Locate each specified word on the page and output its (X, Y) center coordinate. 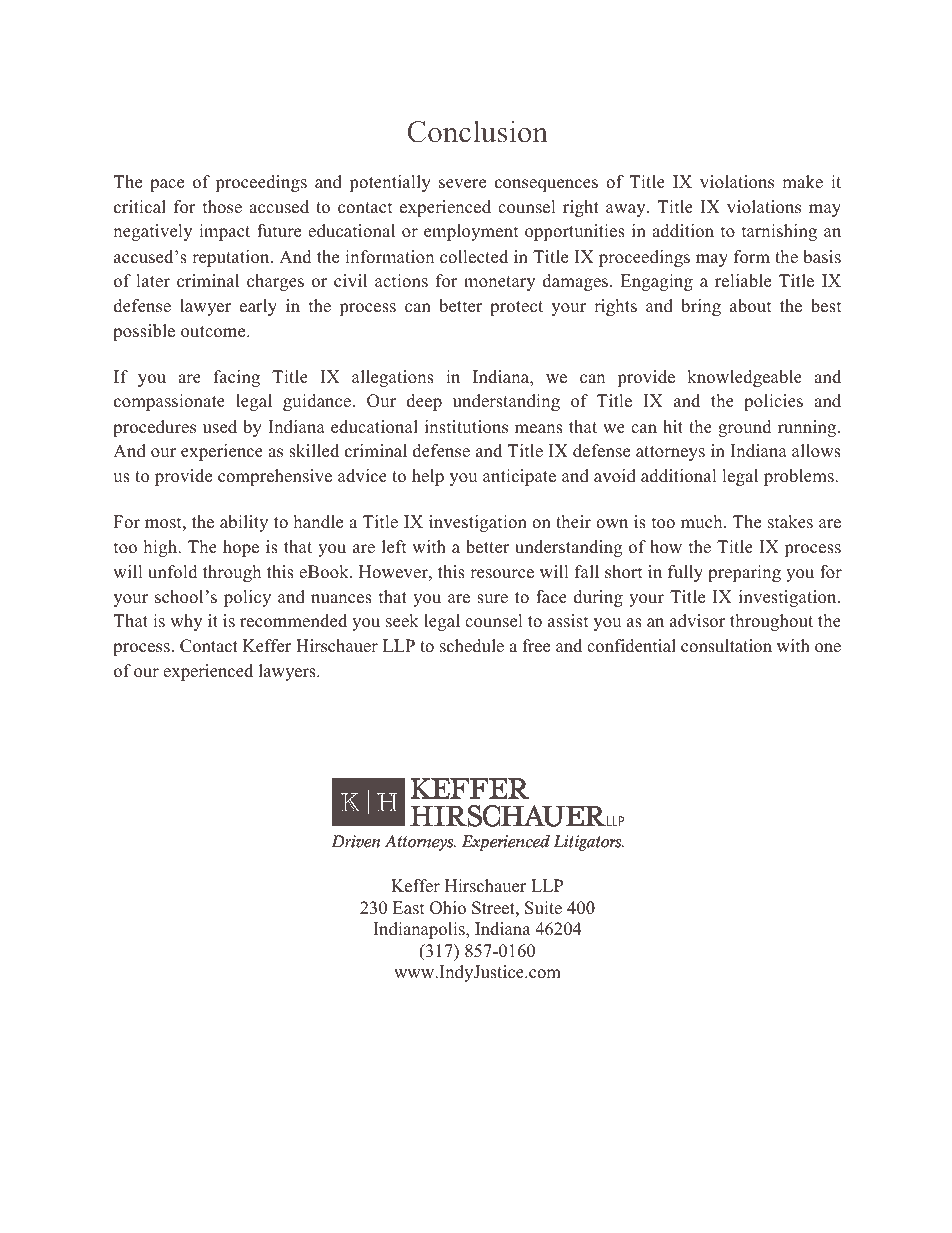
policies (773, 402)
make (802, 182)
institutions (466, 427)
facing (237, 378)
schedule (472, 646)
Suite (543, 908)
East (409, 908)
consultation (726, 646)
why (186, 622)
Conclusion (477, 131)
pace (167, 185)
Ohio (448, 908)
